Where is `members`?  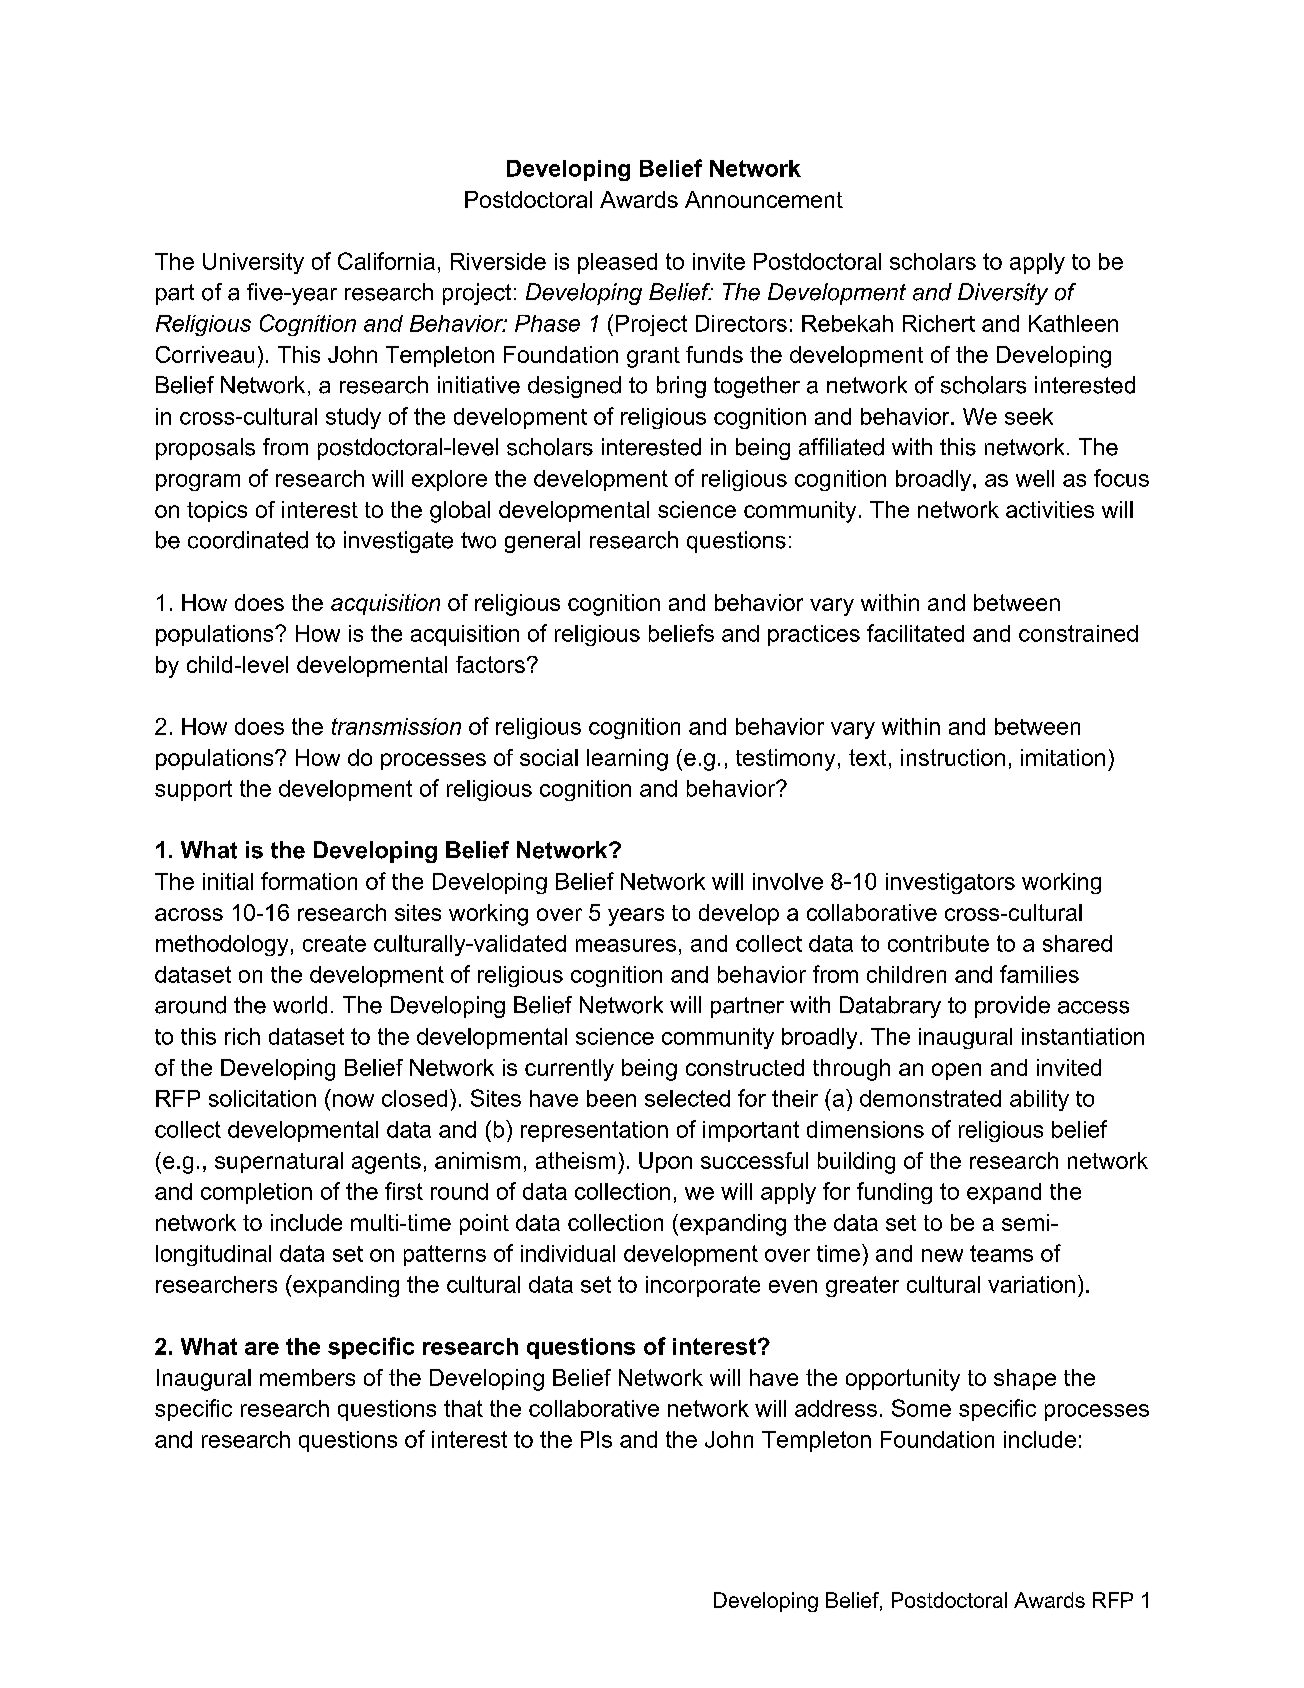 members is located at coordinates (307, 1377).
